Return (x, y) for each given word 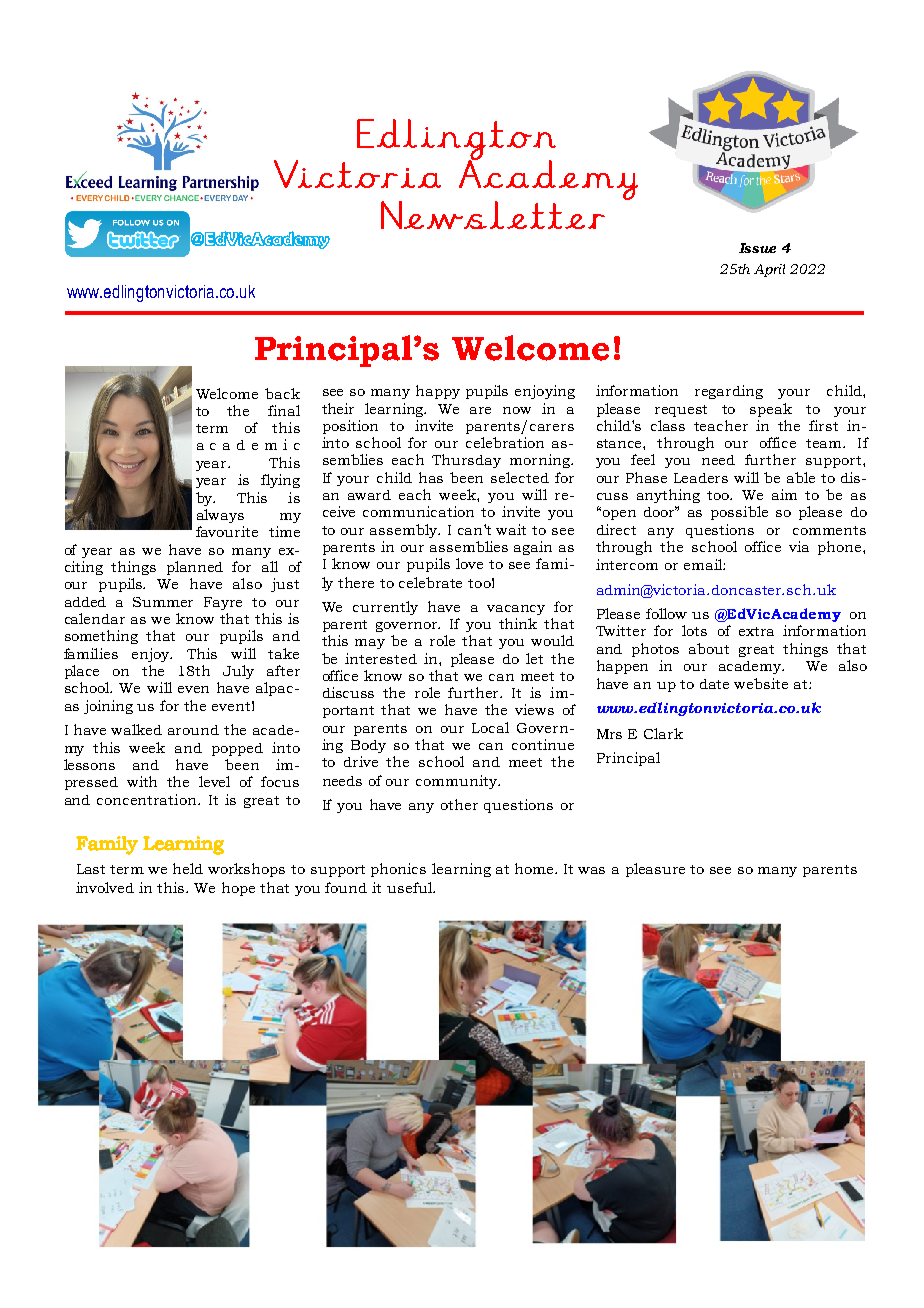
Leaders (701, 478)
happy (438, 392)
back (282, 393)
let (534, 658)
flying (280, 481)
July (238, 672)
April (769, 270)
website (761, 683)
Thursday (466, 461)
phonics (398, 870)
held (188, 868)
